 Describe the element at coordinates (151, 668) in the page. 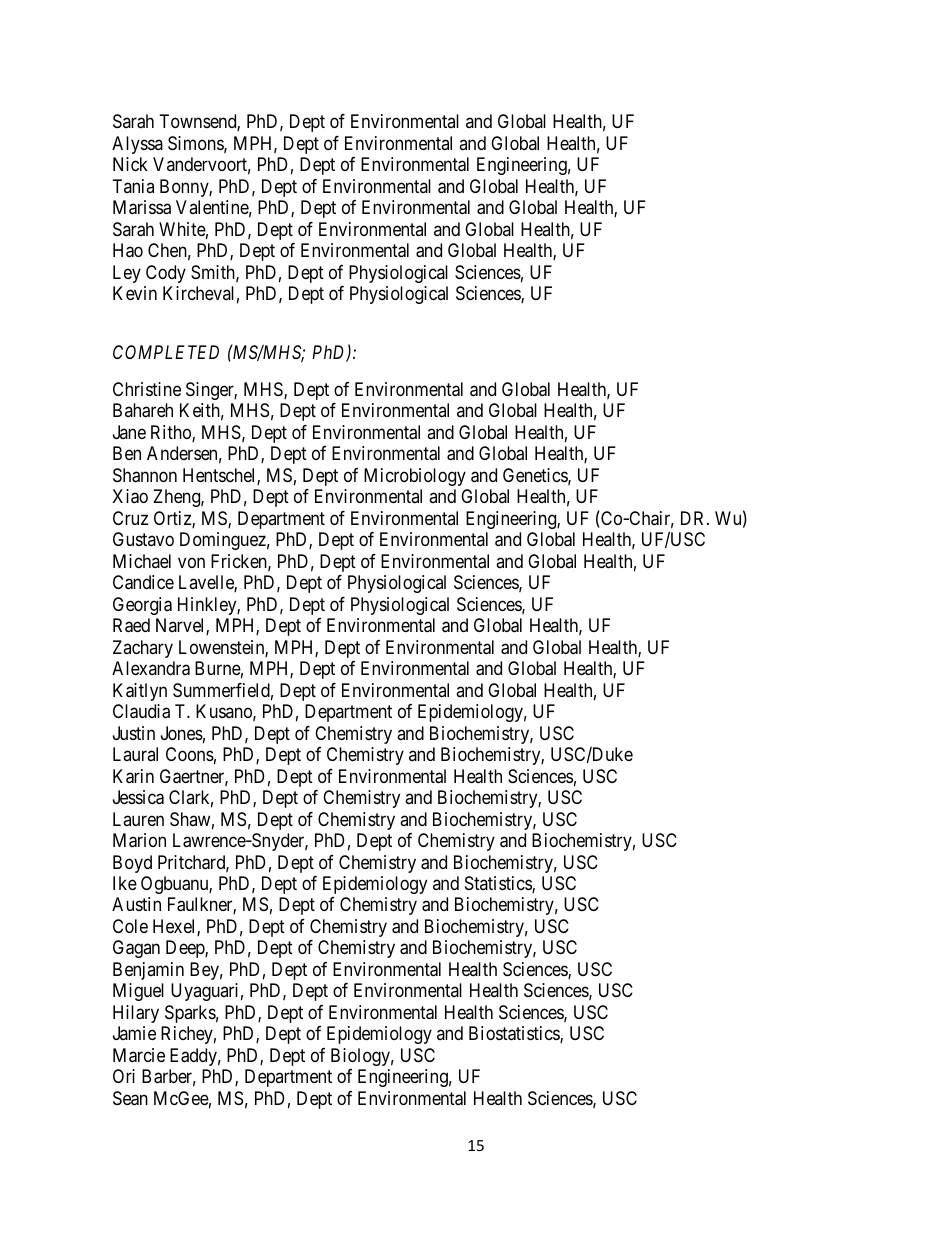

I see `Alexandra` at that location.
